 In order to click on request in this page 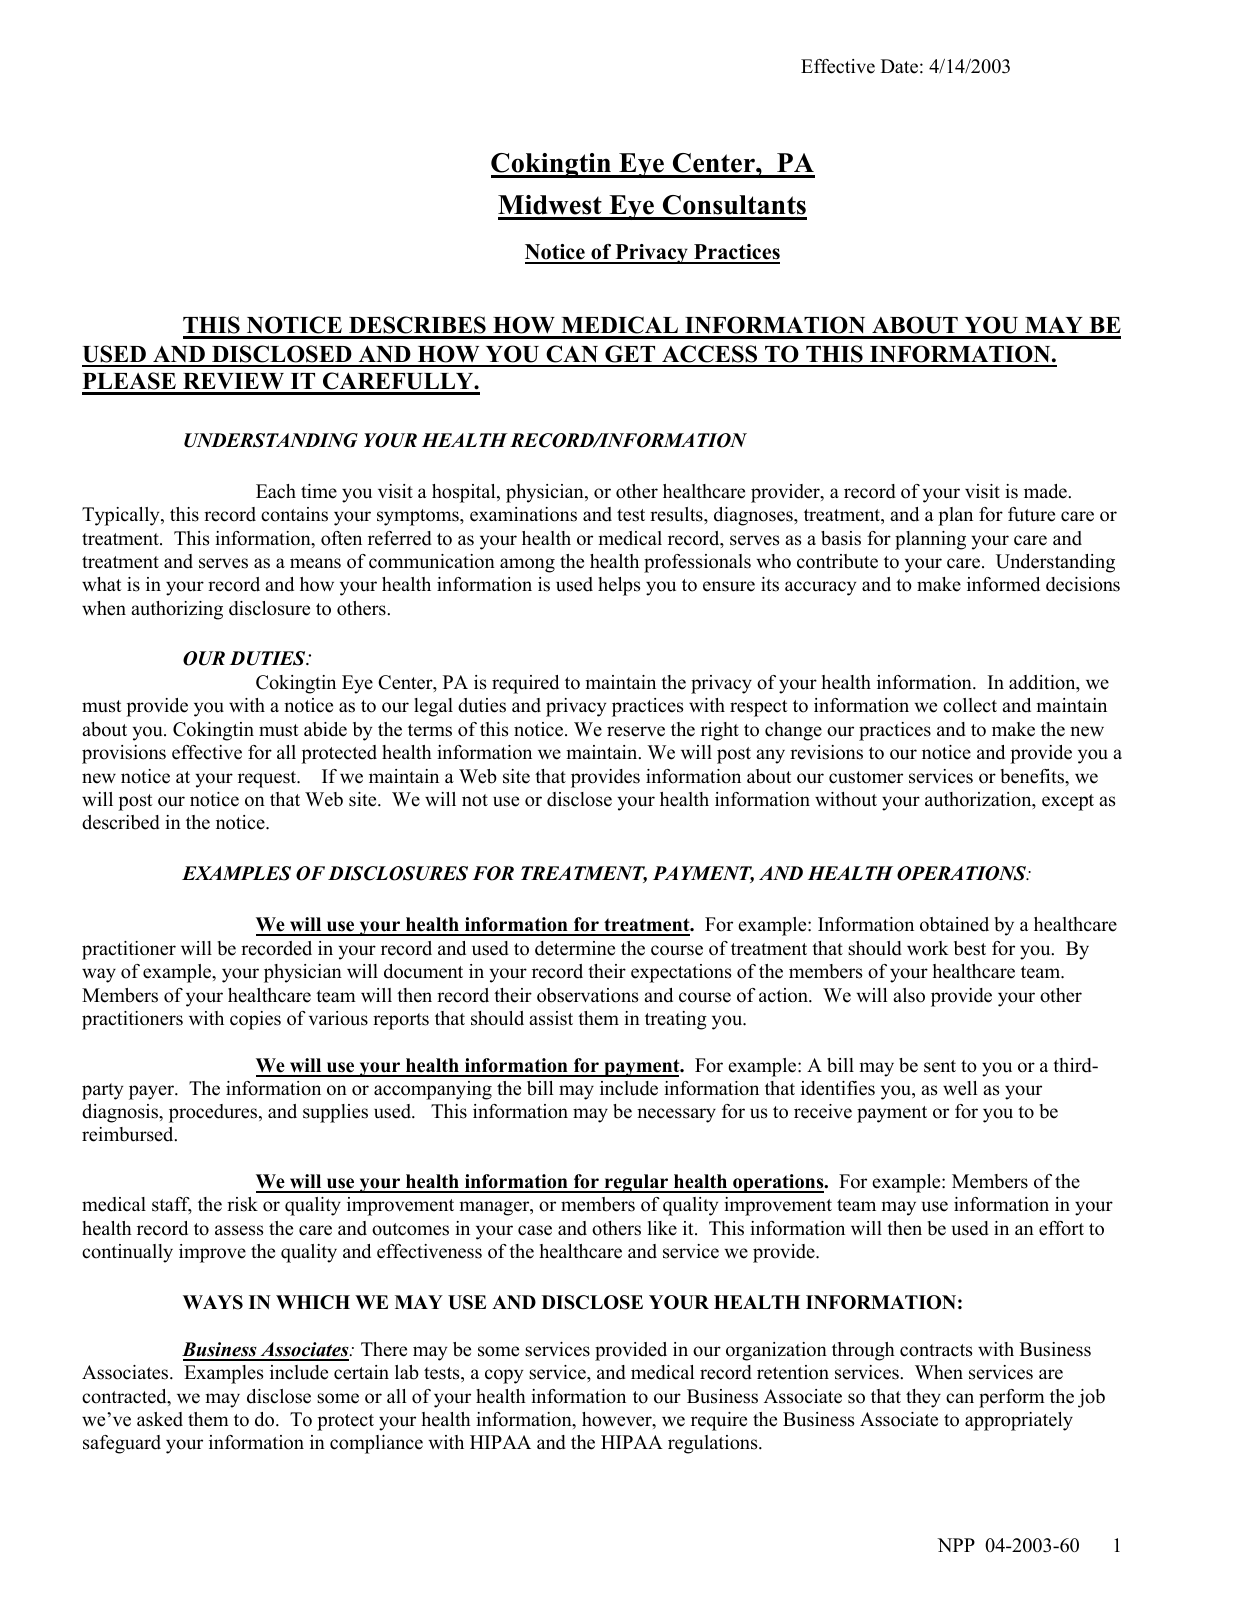, I will do `click(268, 779)`.
